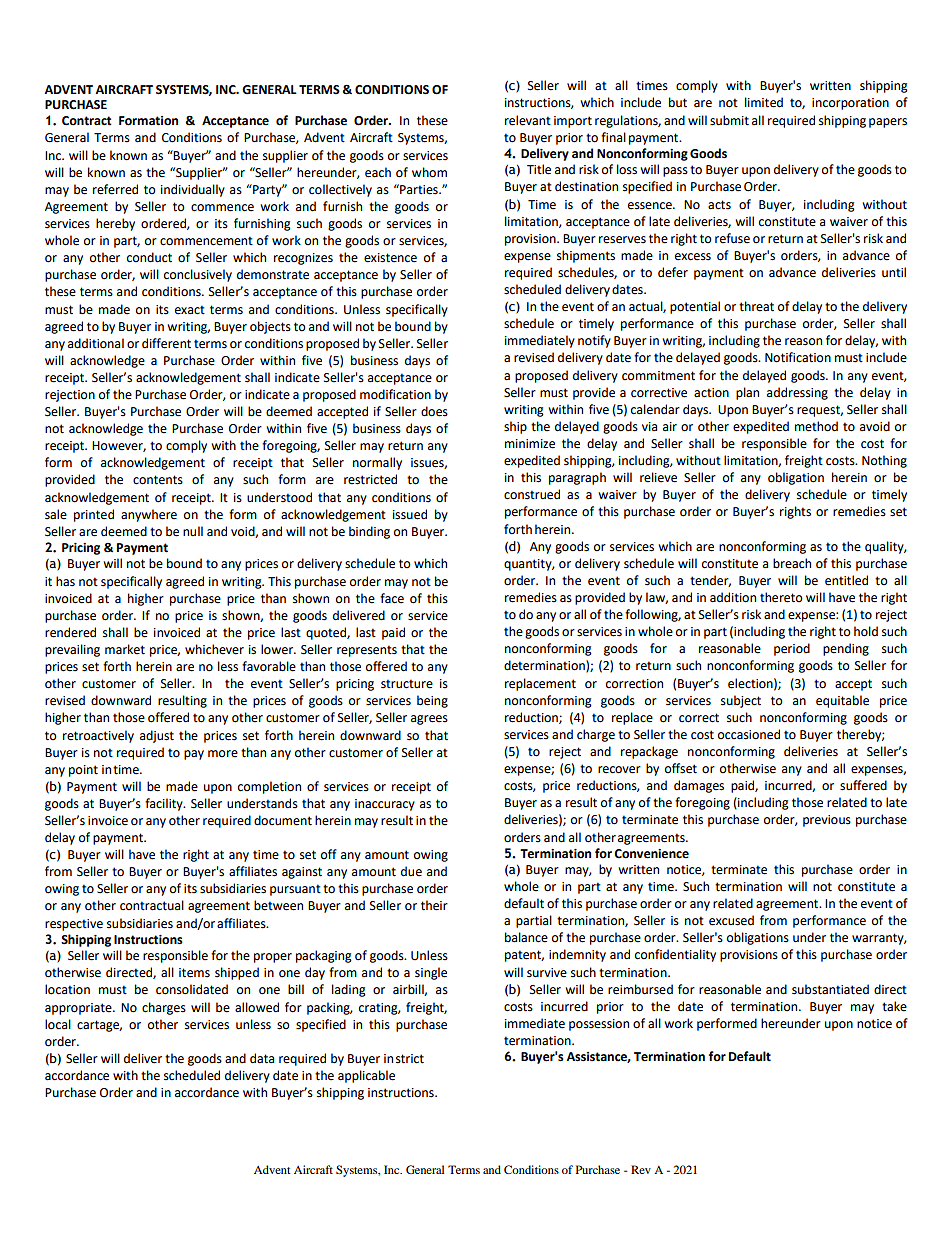 The width and height of the image is (952, 1233). I want to click on applicable, so click(366, 1076).
